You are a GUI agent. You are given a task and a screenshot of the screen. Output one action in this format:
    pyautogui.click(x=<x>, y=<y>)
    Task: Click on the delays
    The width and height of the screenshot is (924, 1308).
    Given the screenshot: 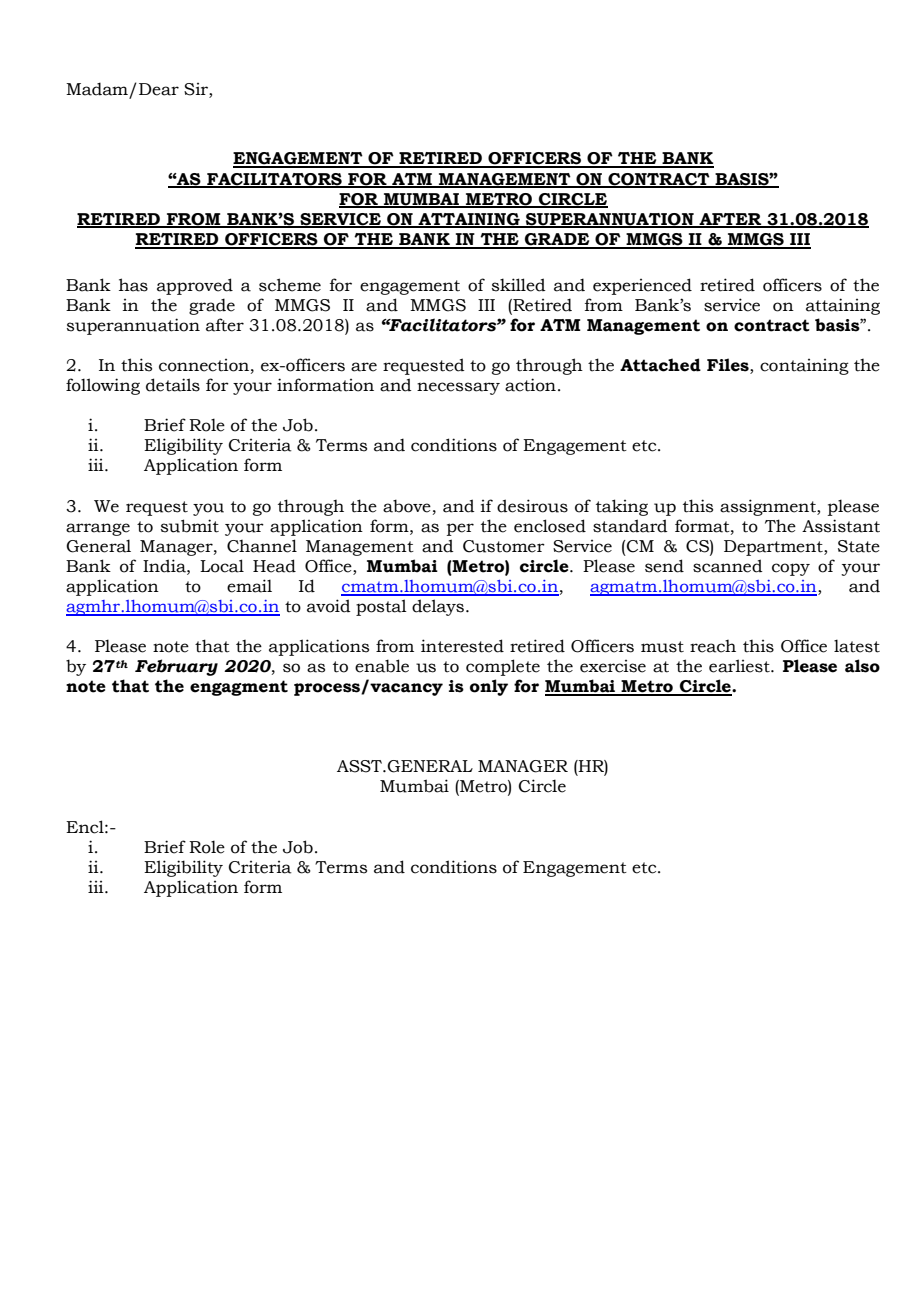 What is the action you would take?
    pyautogui.click(x=438, y=607)
